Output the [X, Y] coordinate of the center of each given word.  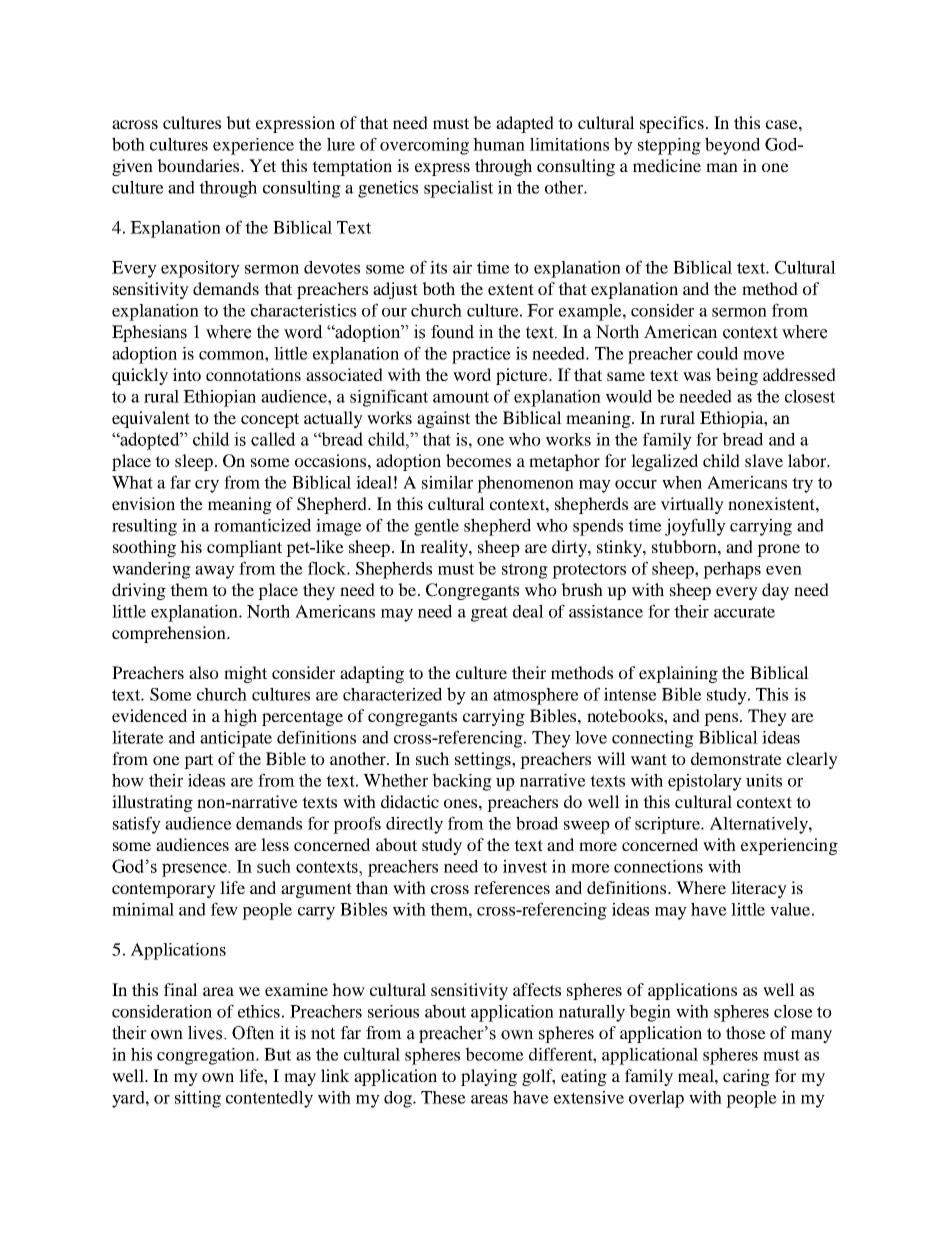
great [489, 614]
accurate [744, 612]
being [737, 376]
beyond [732, 146]
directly [414, 825]
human [499, 144]
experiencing [789, 846]
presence [195, 870]
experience [253, 146]
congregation [207, 1056]
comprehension [170, 634]
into [187, 374]
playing [489, 1077]
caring [746, 1077]
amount [461, 397]
